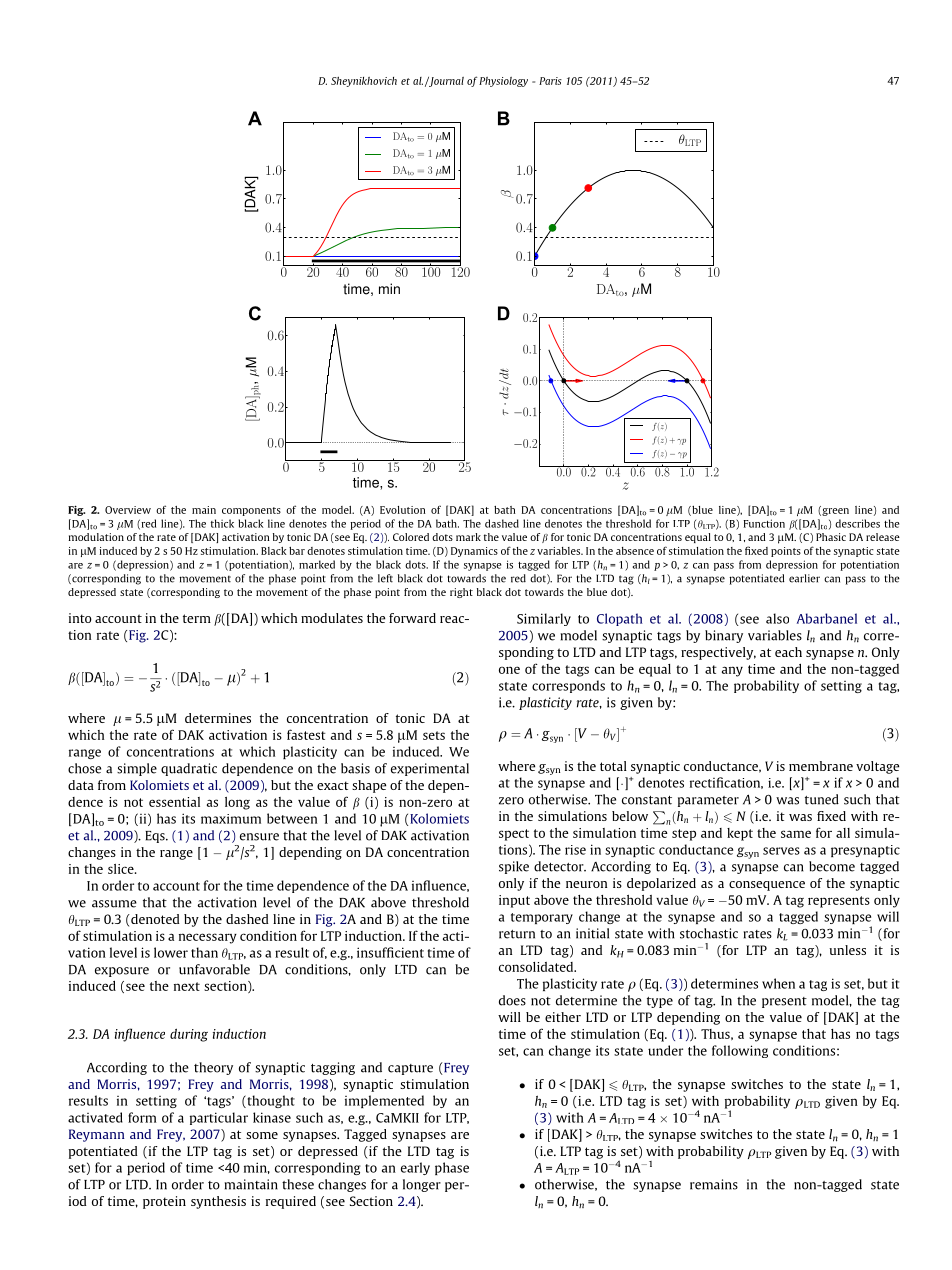  I want to click on essential, so click(174, 802).
